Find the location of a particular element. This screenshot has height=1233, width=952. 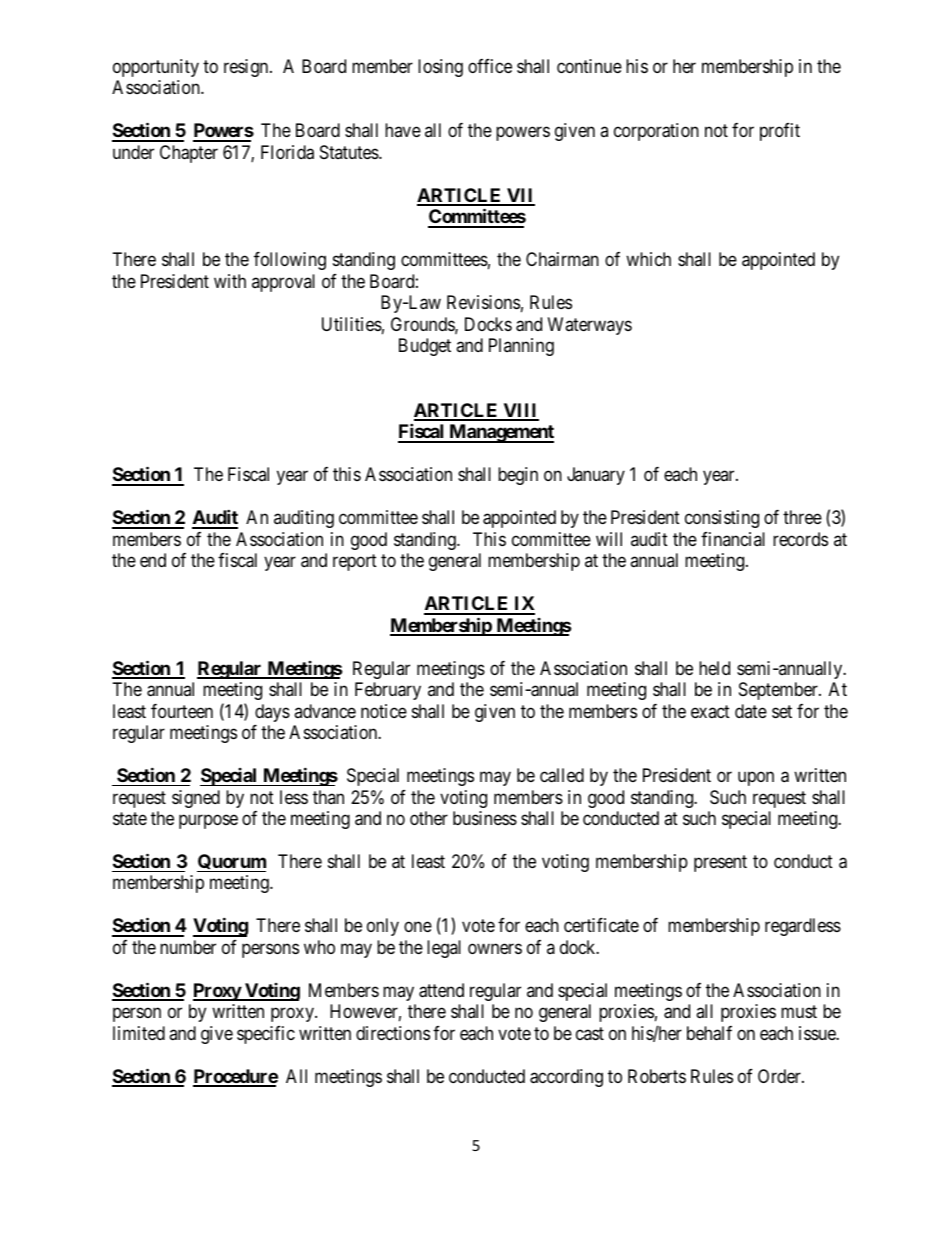

begin is located at coordinates (518, 476).
